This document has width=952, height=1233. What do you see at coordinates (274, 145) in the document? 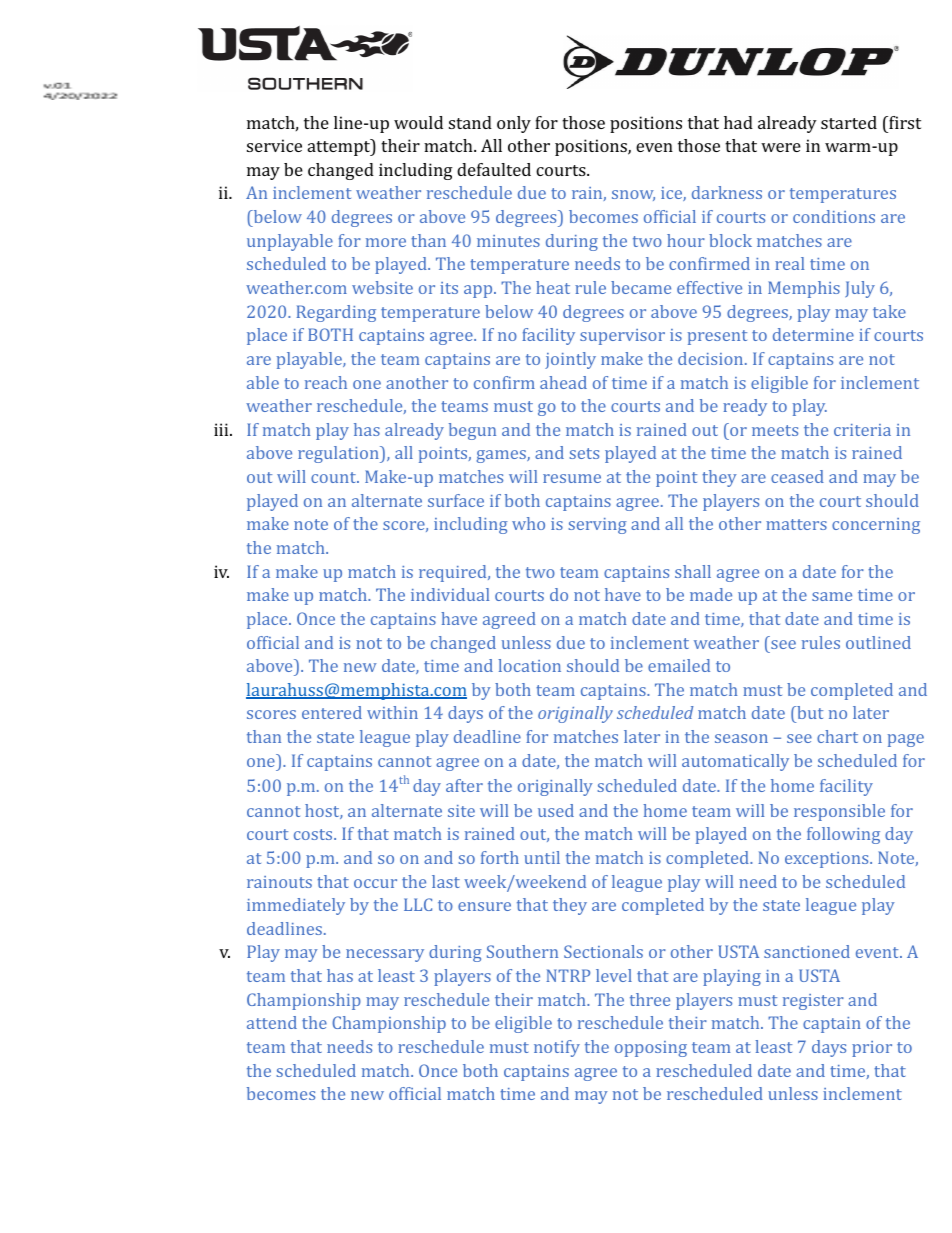
I see `service` at bounding box center [274, 145].
